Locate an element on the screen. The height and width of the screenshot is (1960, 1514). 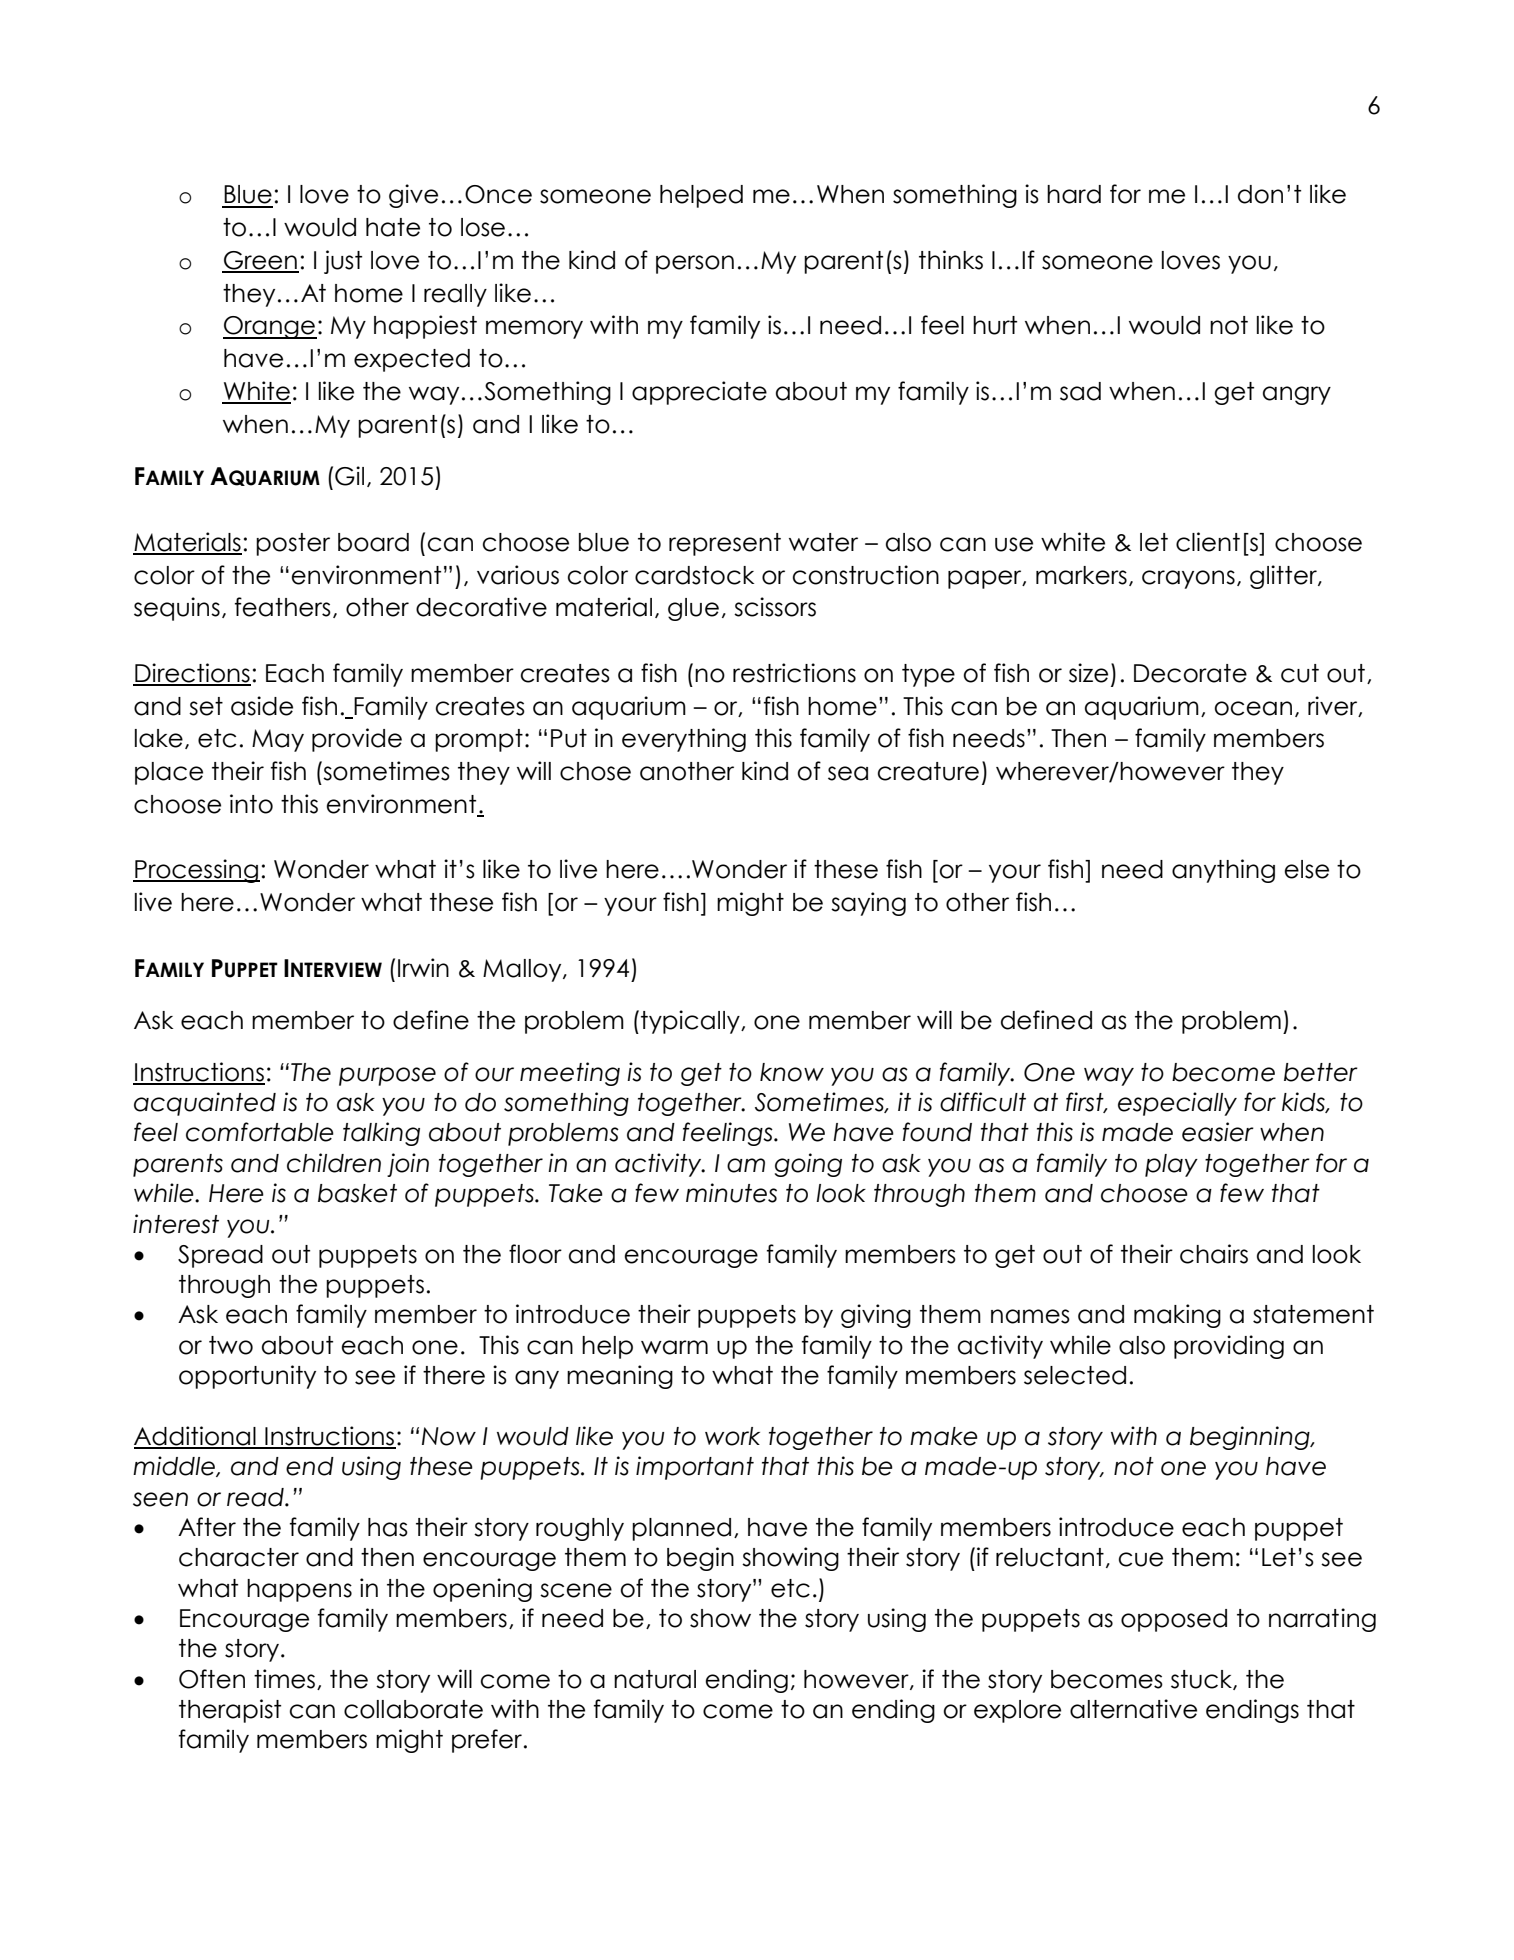
therapist is located at coordinates (230, 1711).
